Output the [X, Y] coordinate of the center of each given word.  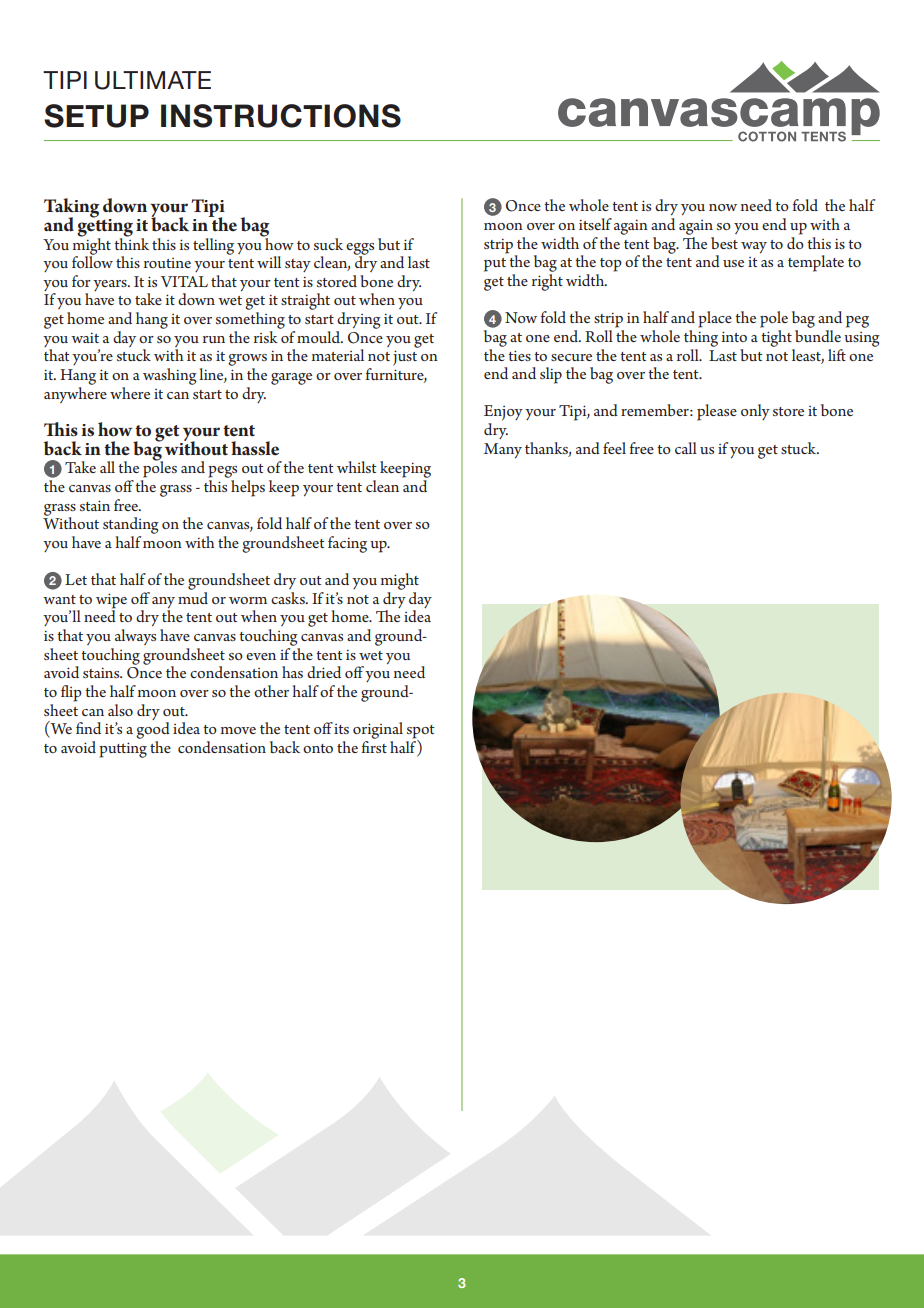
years [111, 285]
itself [595, 224]
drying [359, 320]
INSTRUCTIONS [281, 116]
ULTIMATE [153, 80]
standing [131, 525]
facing [347, 544]
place [715, 319]
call [686, 448]
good [153, 730]
